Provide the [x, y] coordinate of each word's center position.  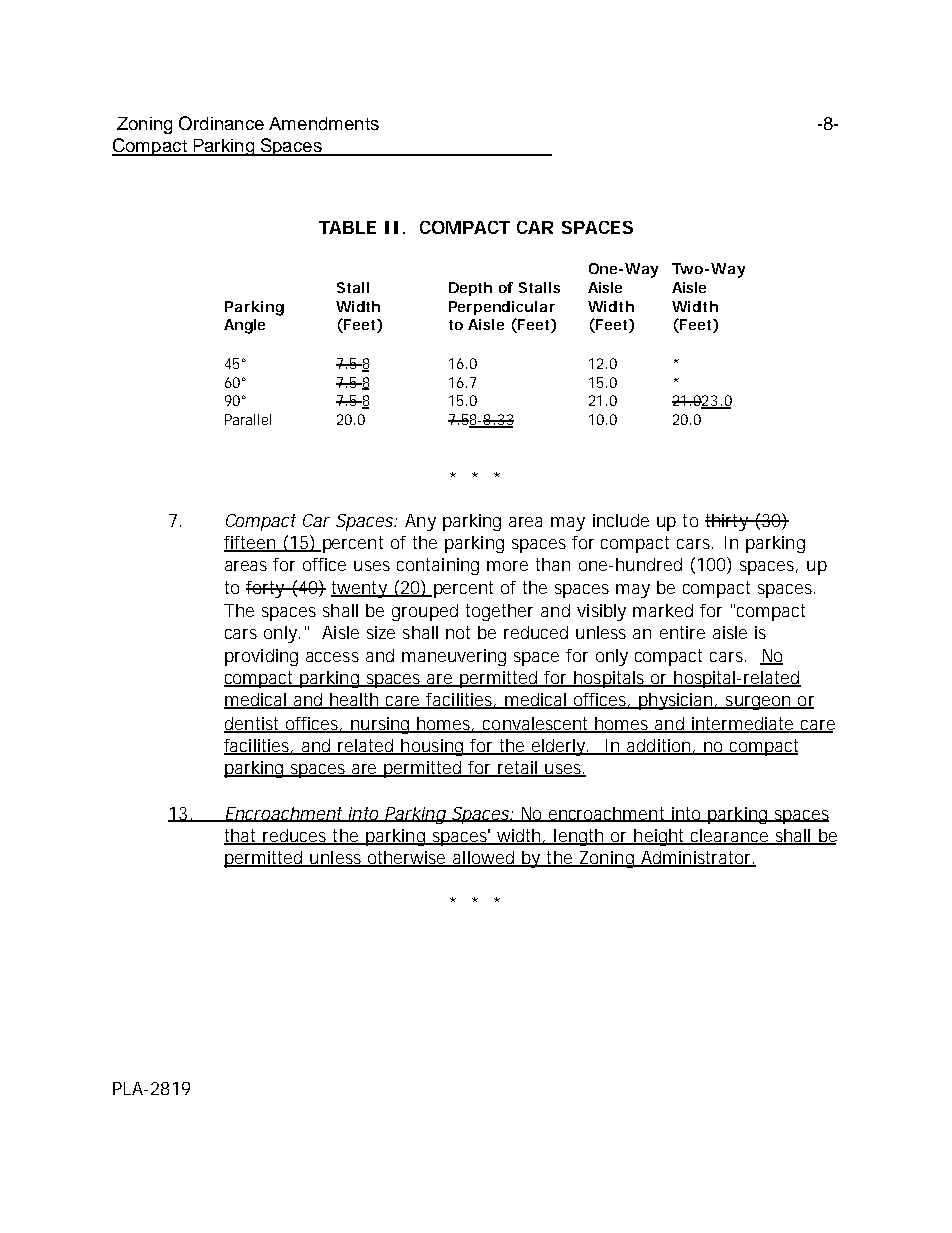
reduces [295, 837]
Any [420, 522]
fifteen [250, 543]
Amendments [324, 123]
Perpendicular [502, 308]
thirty [727, 522]
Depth [470, 289]
